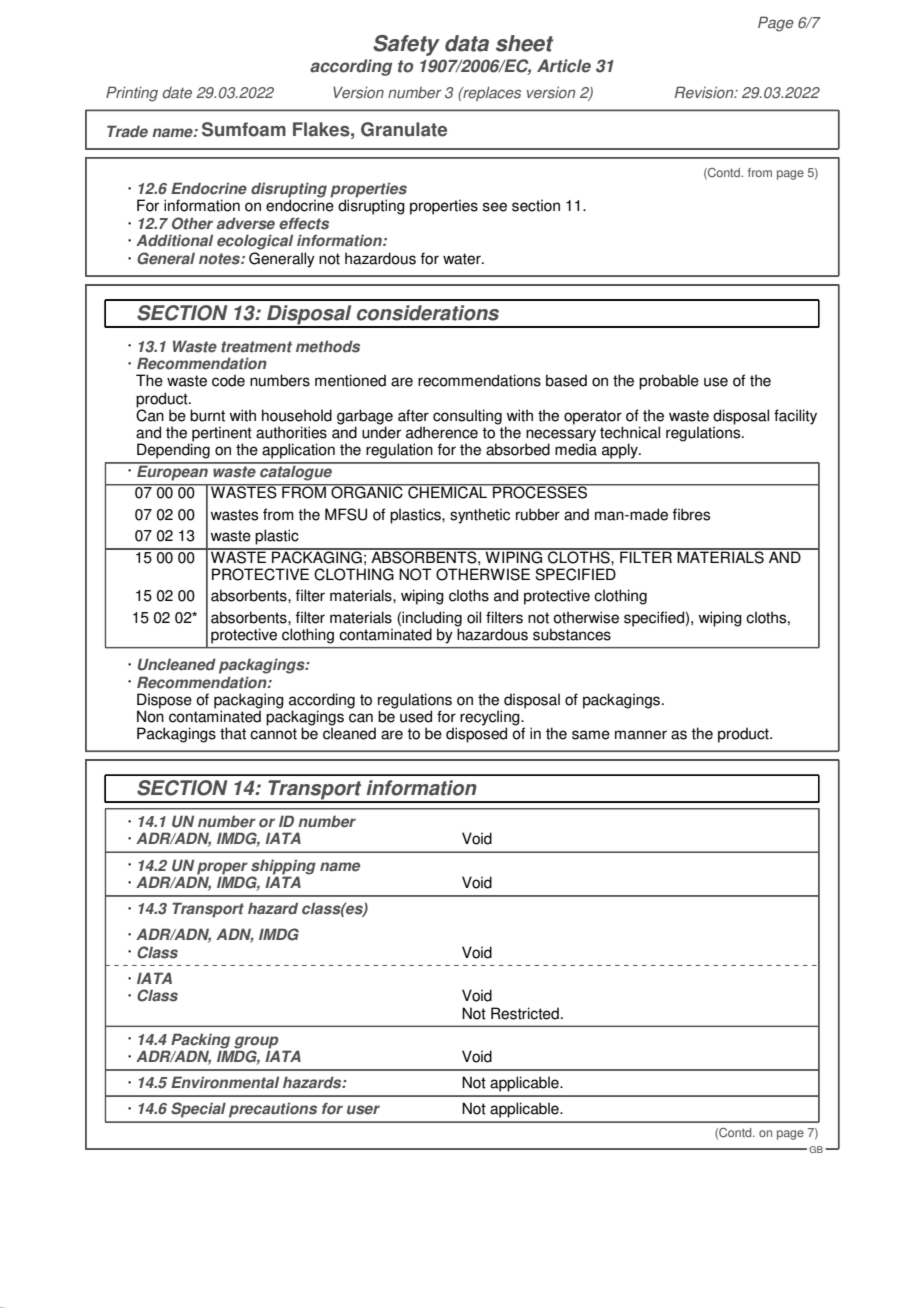 The width and height of the screenshot is (924, 1308). What do you see at coordinates (207, 415) in the screenshot?
I see `burnt` at bounding box center [207, 415].
